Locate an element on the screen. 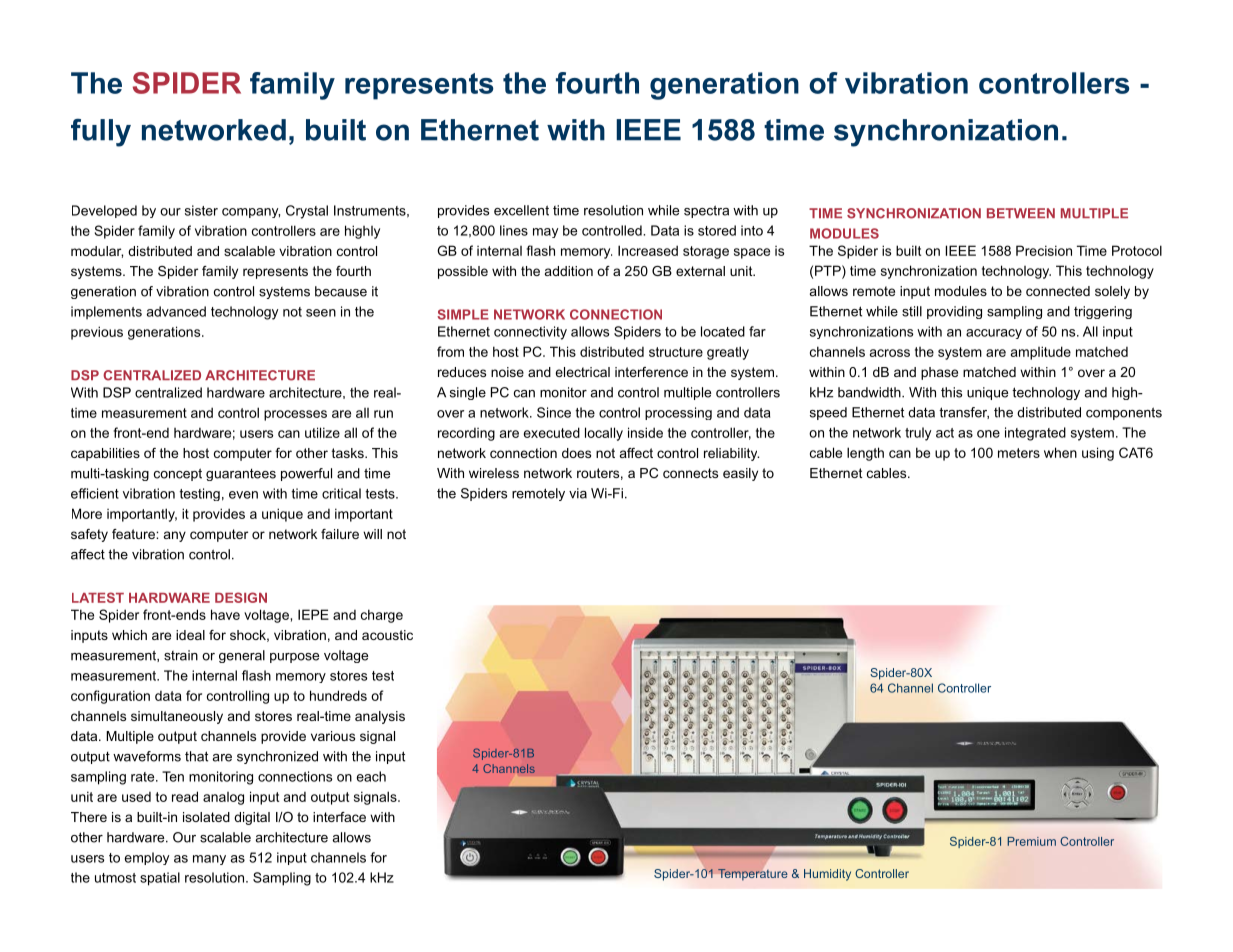  processes is located at coordinates (295, 415).
